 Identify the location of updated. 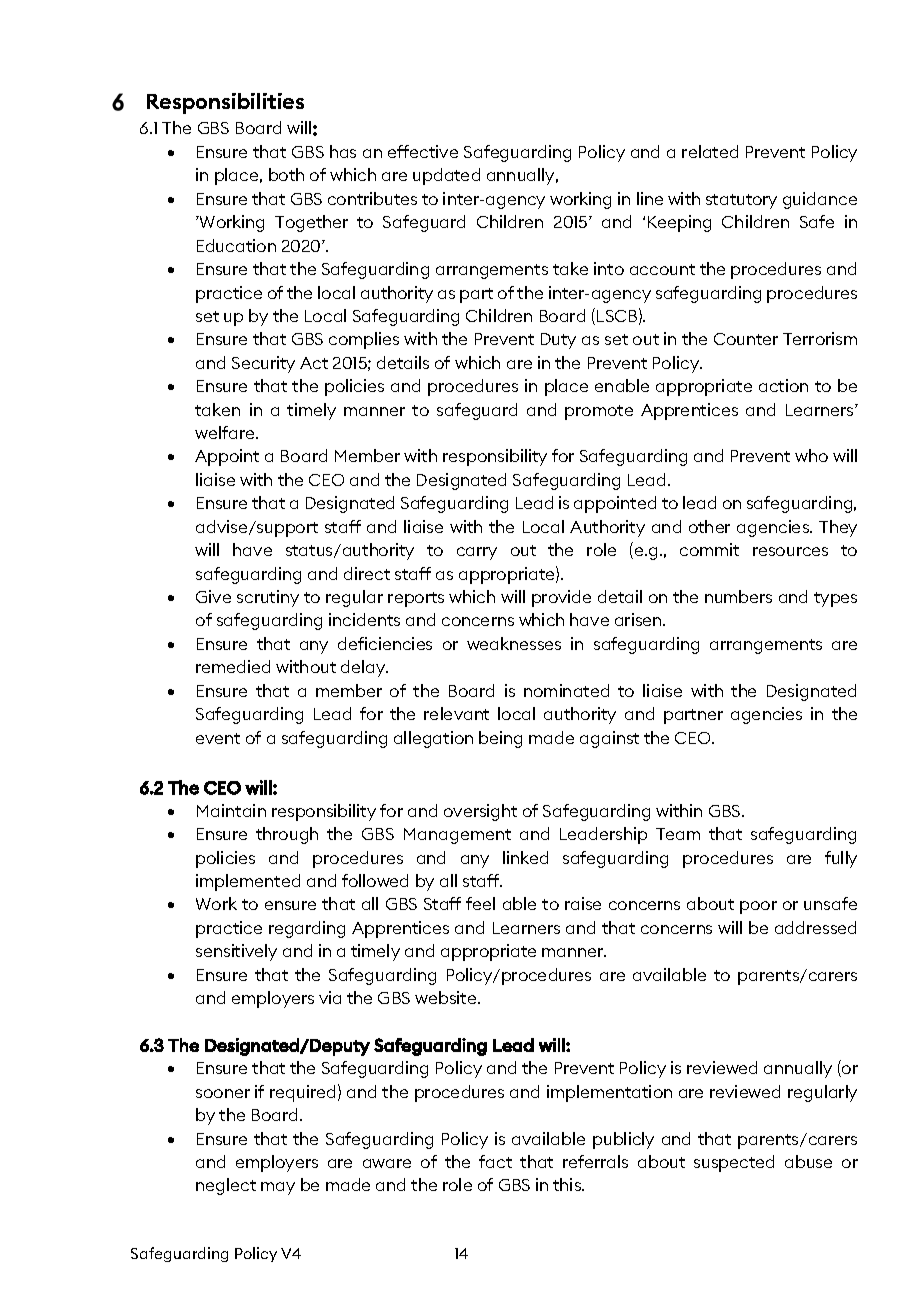
(446, 176).
